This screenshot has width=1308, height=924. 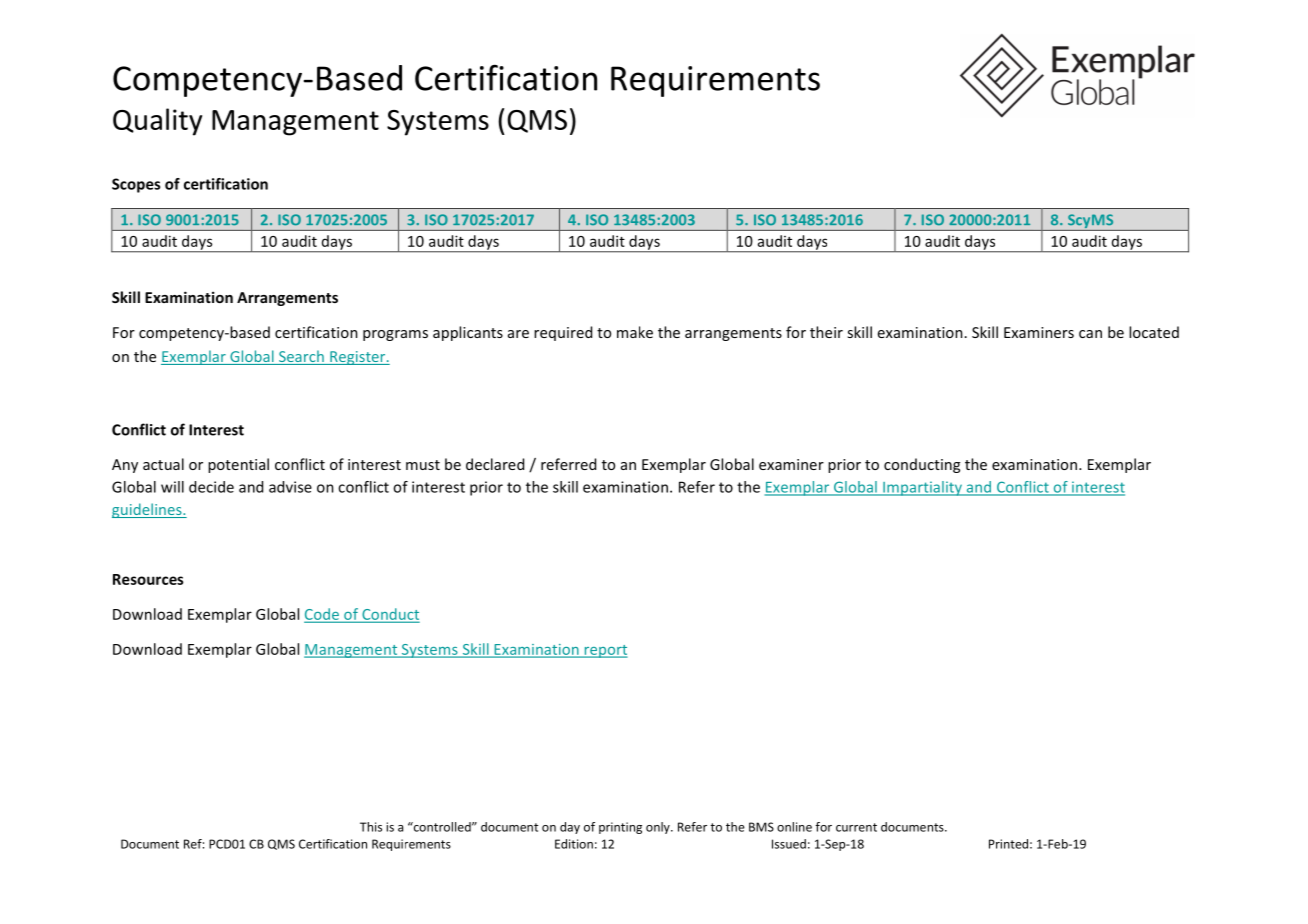 I want to click on decide, so click(x=211, y=487).
